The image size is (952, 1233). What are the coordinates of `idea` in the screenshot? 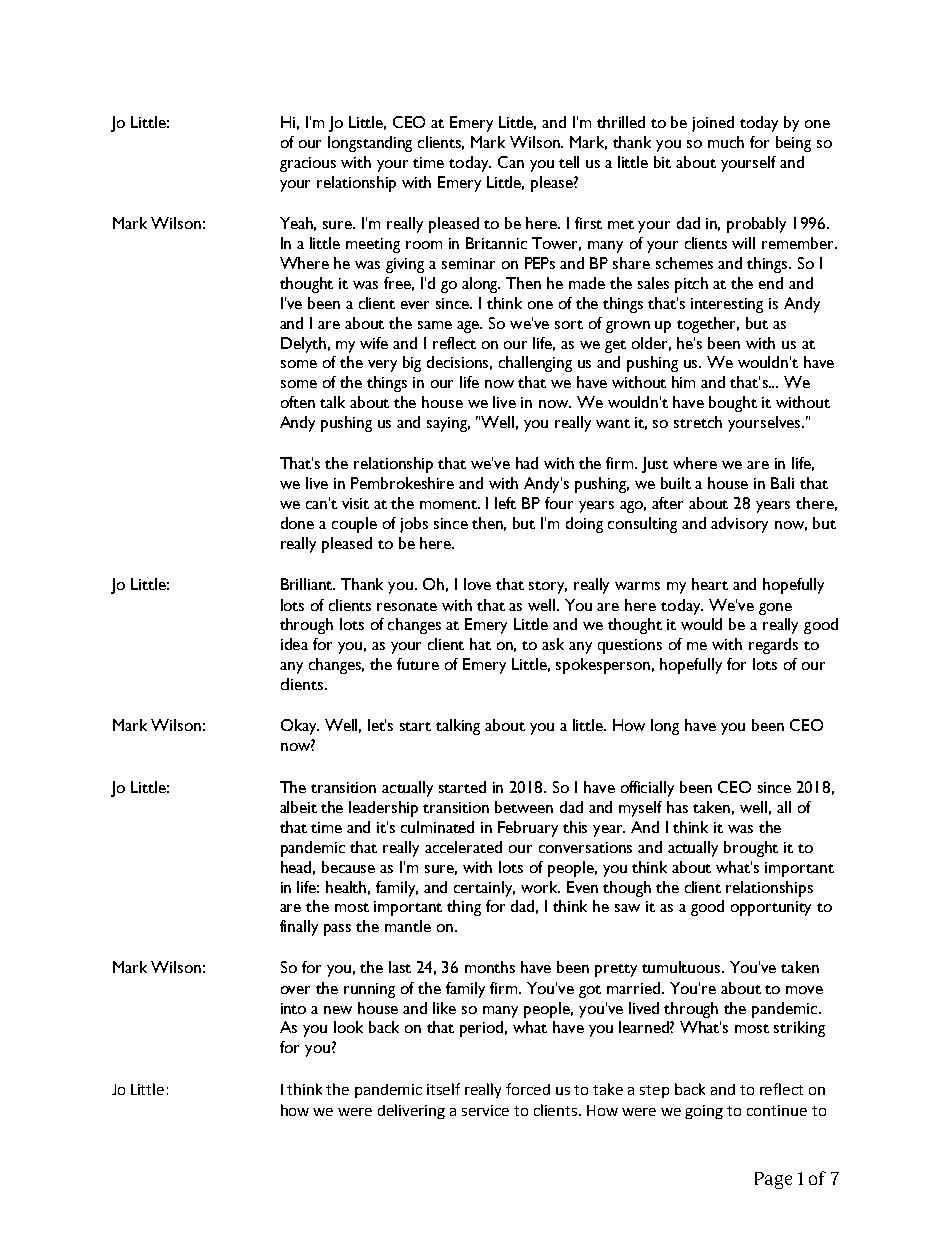 It's located at (294, 644).
